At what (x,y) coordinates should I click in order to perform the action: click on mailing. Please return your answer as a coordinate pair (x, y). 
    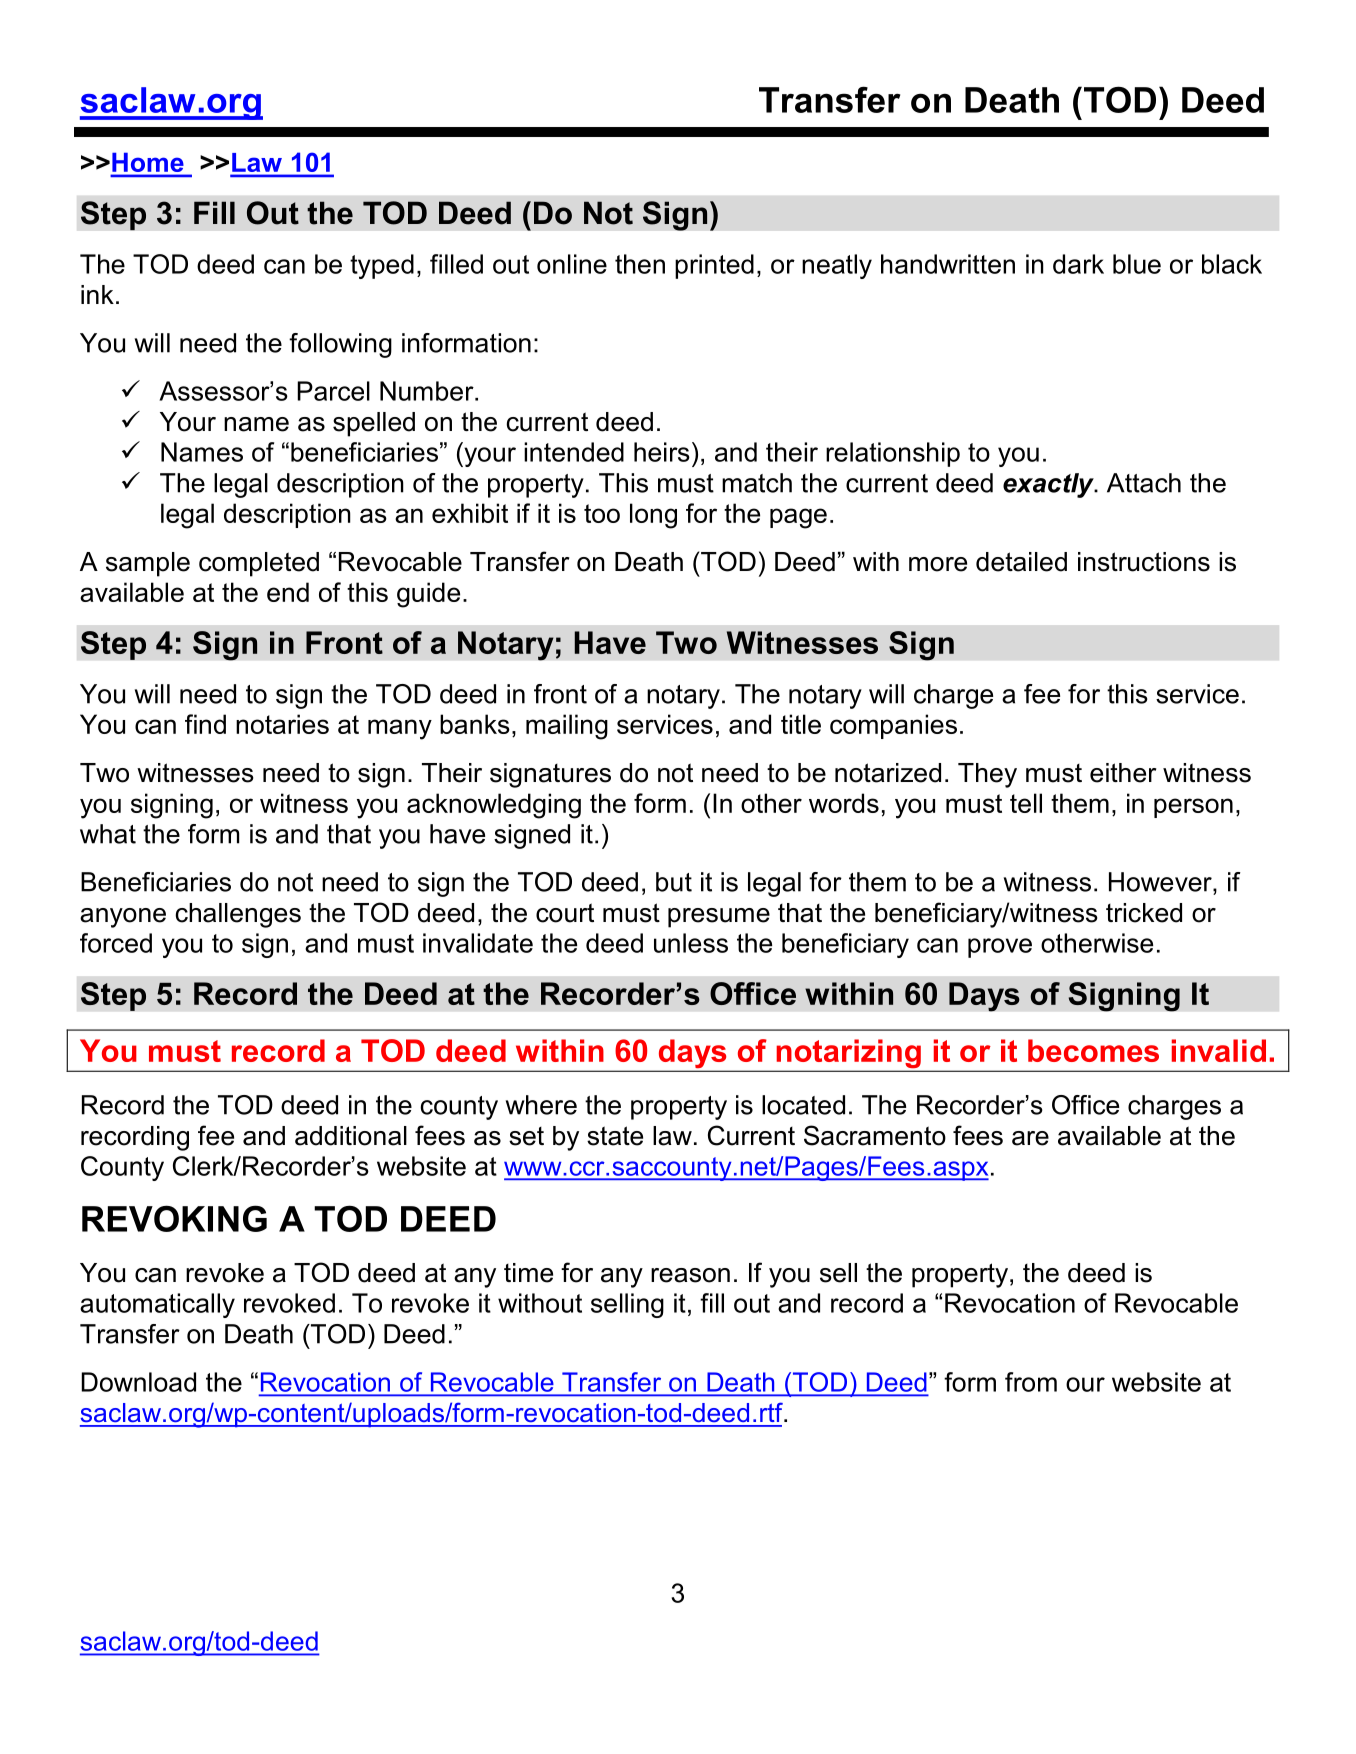
    Looking at the image, I should click on (567, 727).
